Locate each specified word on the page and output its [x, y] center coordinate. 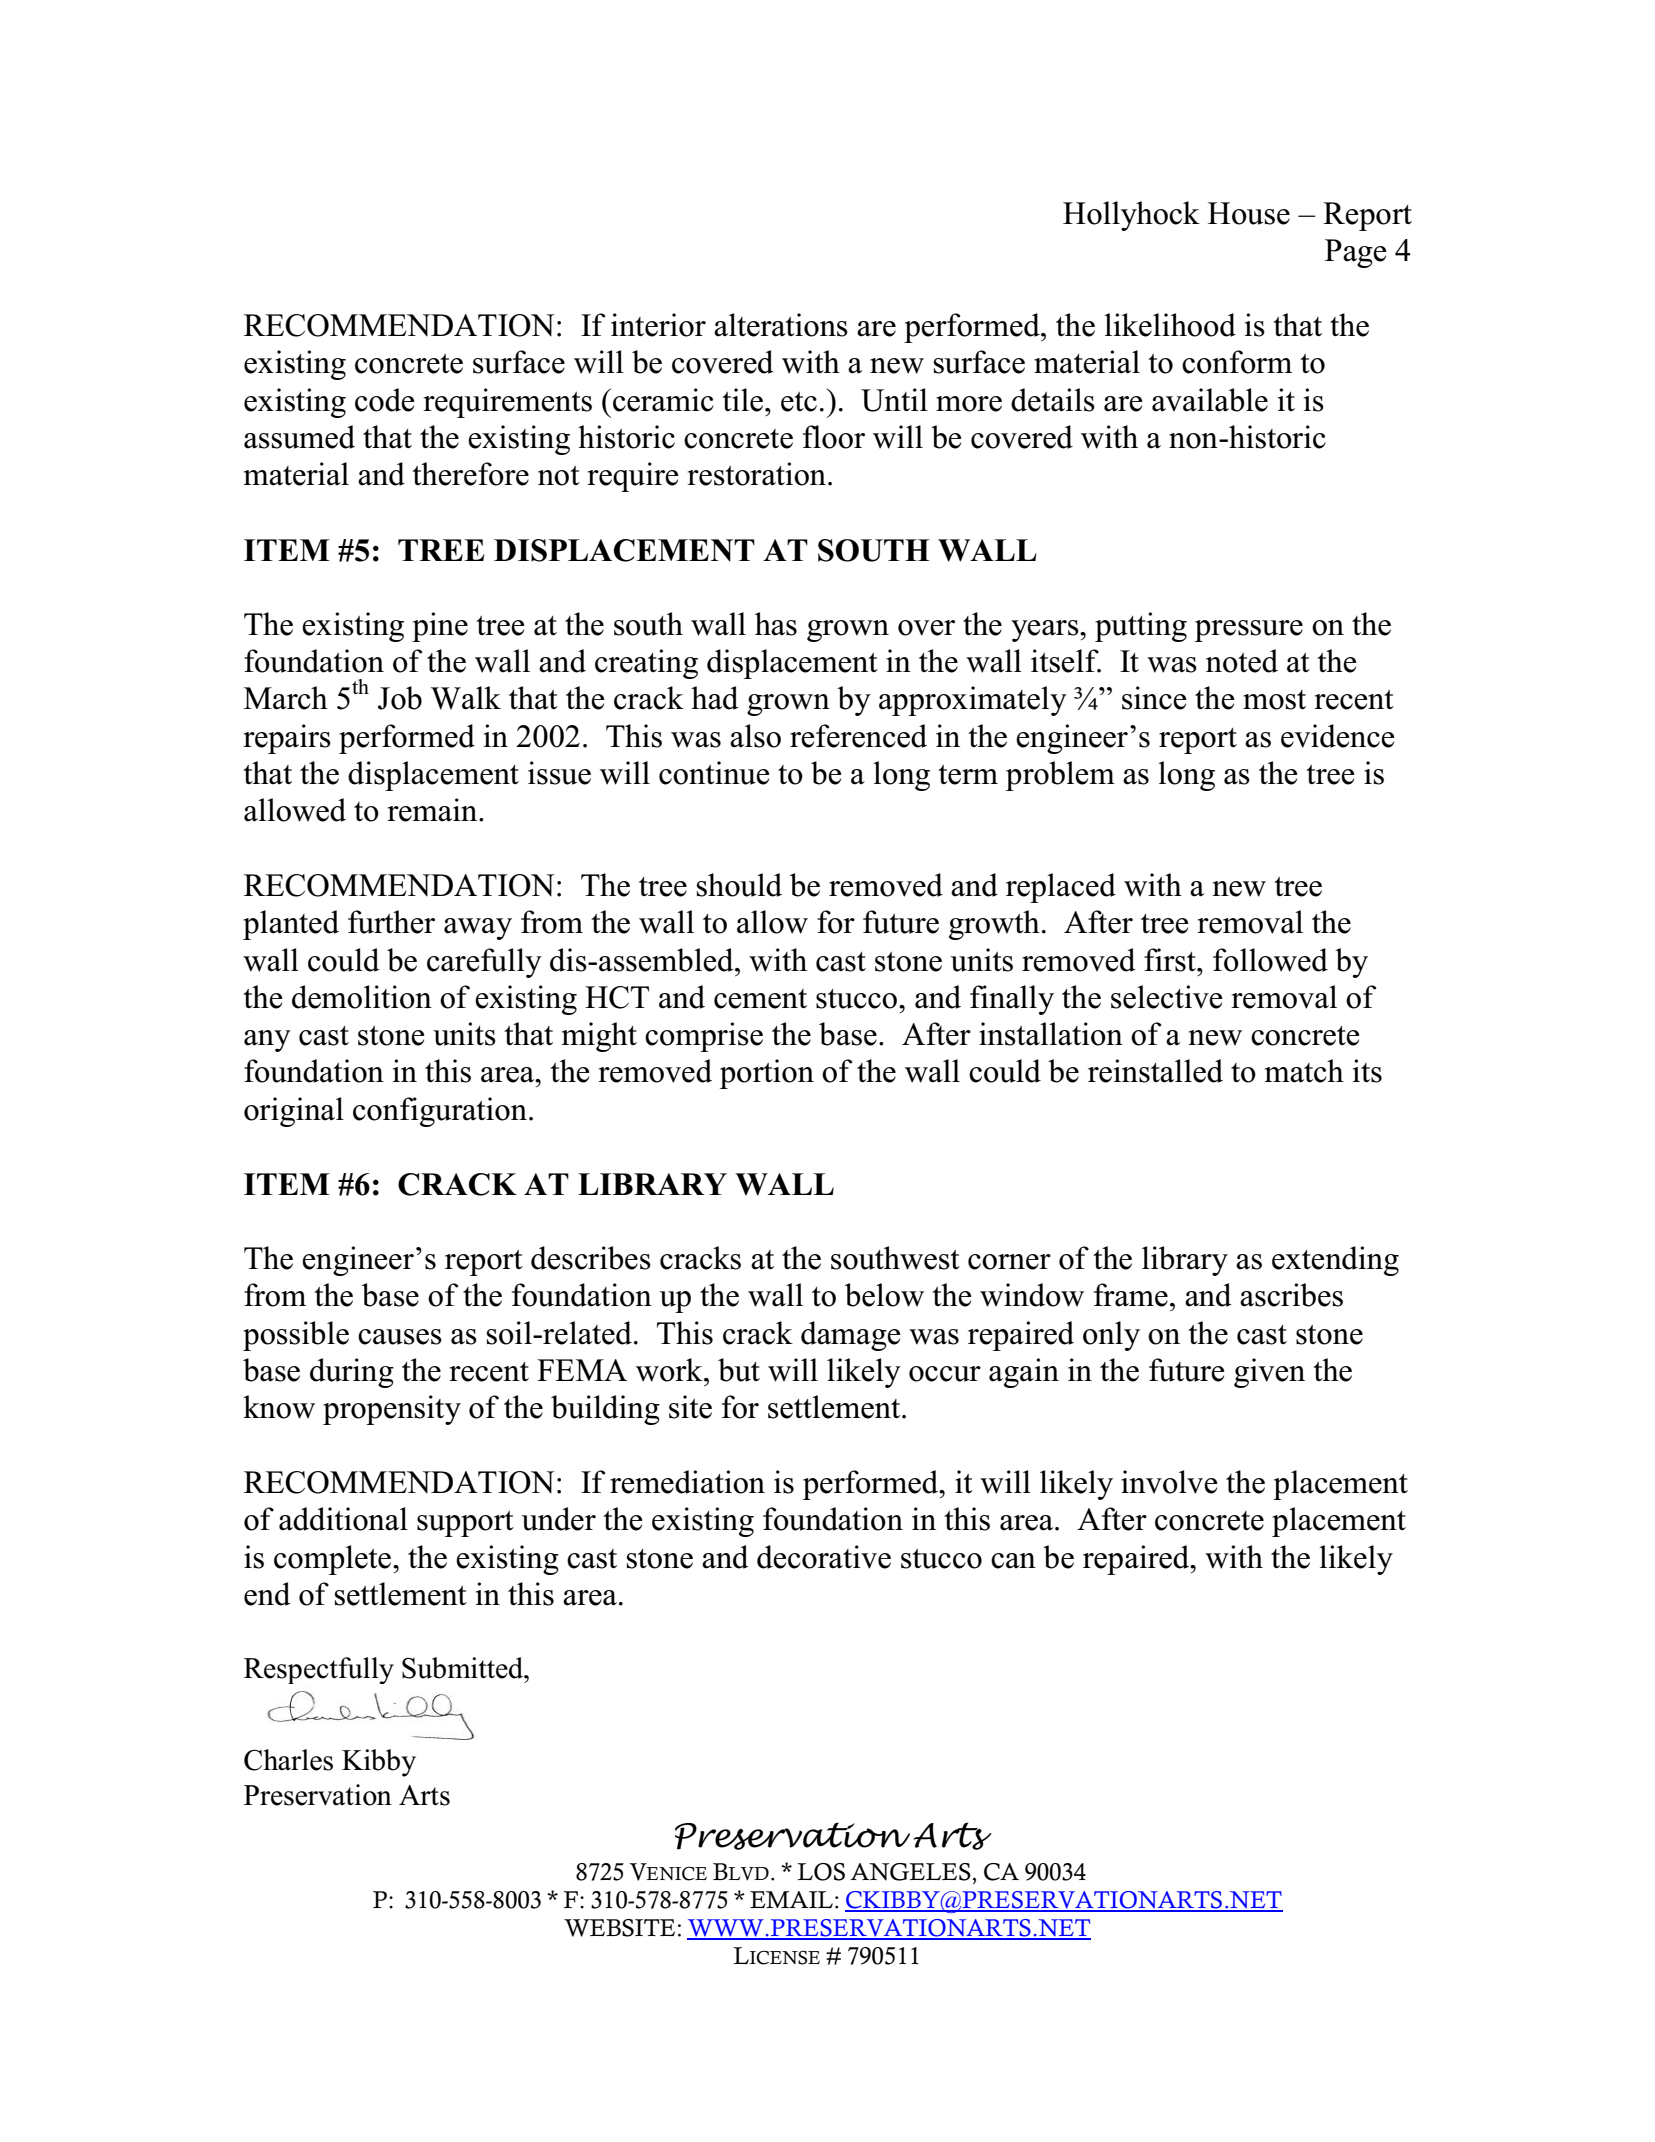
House [1249, 213]
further [391, 922]
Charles [288, 1760]
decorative [824, 1557]
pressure [1249, 631]
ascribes [1291, 1295]
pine [440, 627]
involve [1169, 1482]
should [739, 885]
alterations [781, 325]
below [884, 1295]
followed [1270, 960]
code [385, 400]
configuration [440, 1112]
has [776, 624]
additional [343, 1519]
